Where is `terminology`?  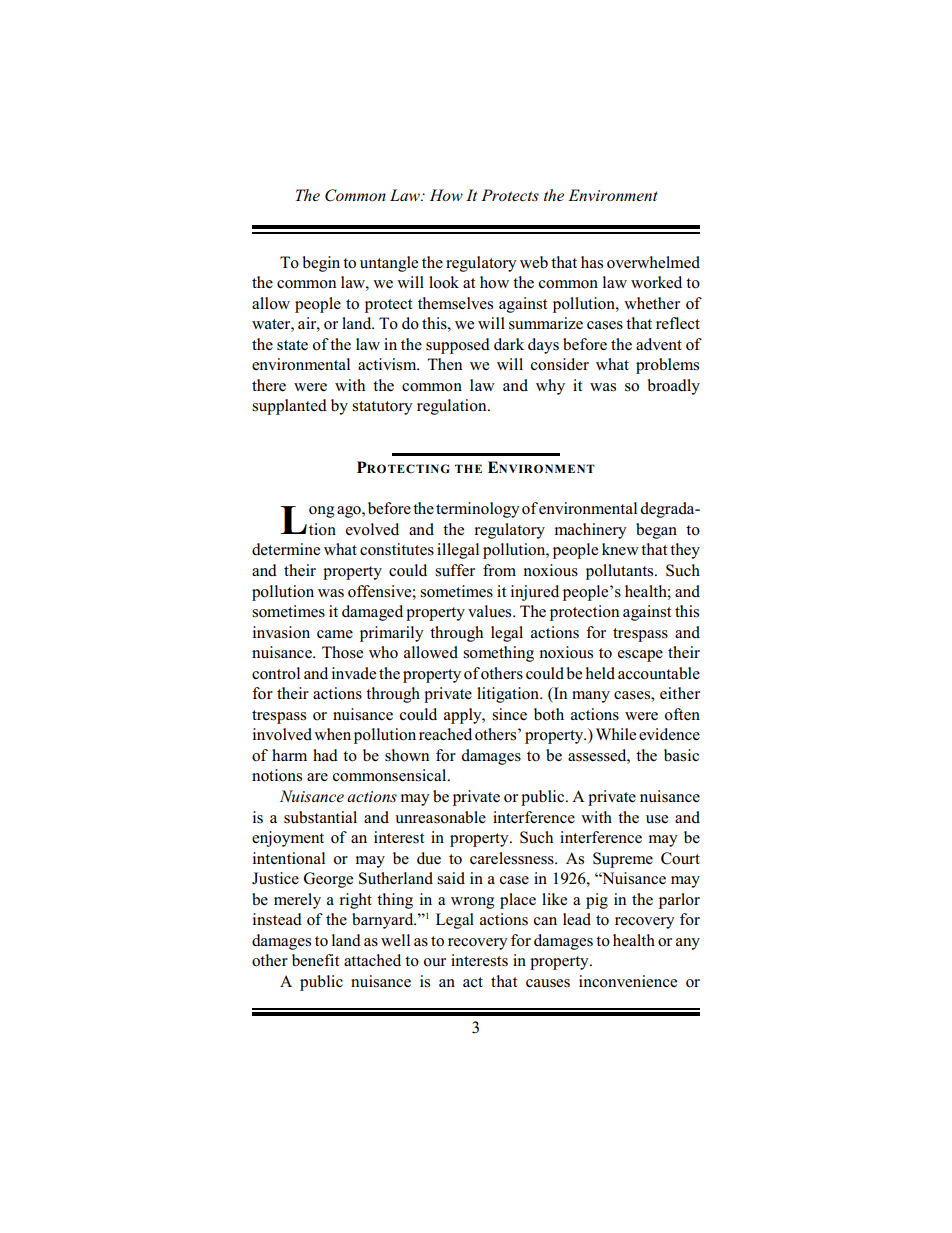
terminology is located at coordinates (478, 510).
